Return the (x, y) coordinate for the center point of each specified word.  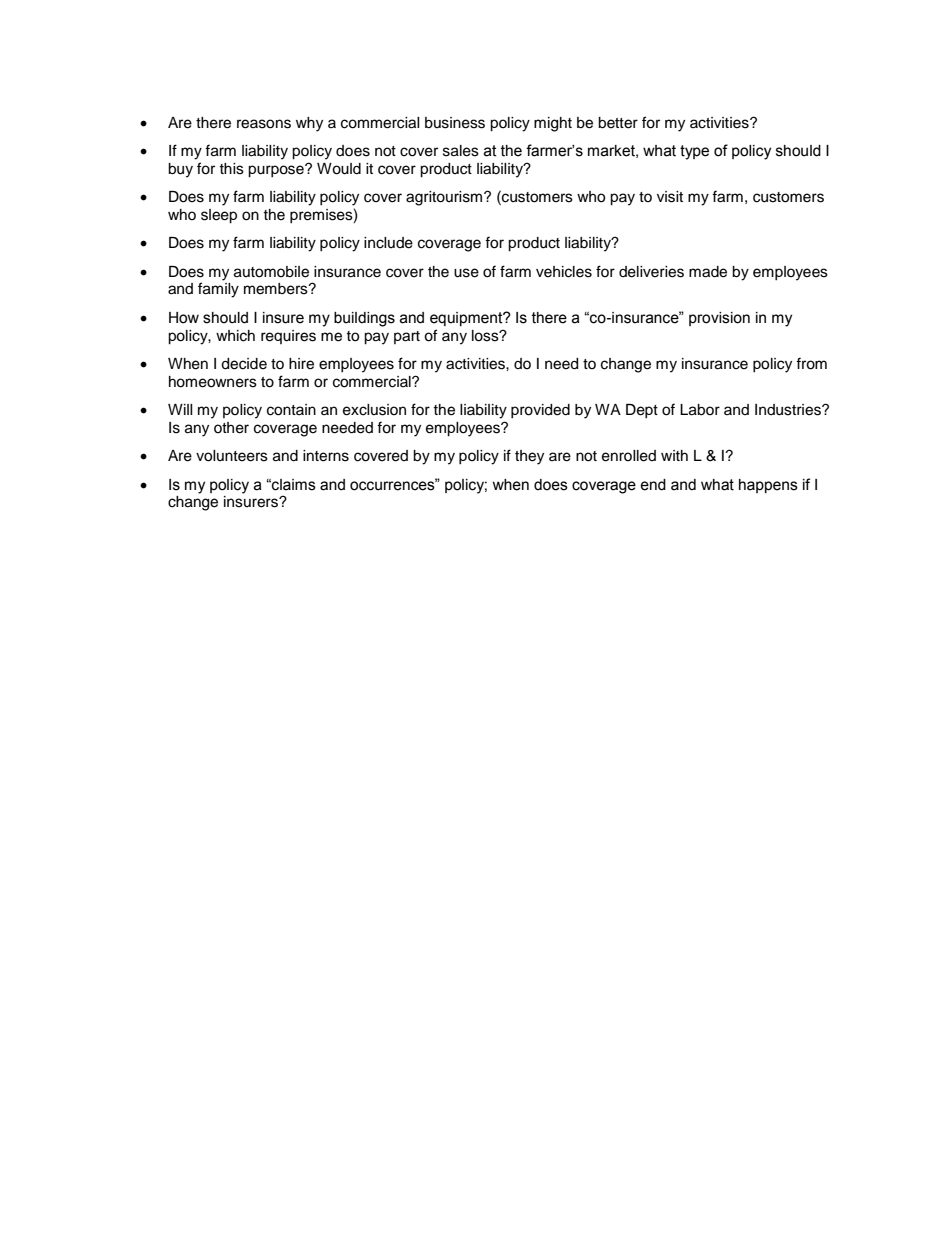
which (235, 336)
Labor (700, 410)
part (407, 337)
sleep (219, 216)
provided (540, 411)
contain (291, 410)
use (466, 273)
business (455, 123)
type (694, 152)
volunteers (232, 456)
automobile (271, 272)
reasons (264, 124)
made (708, 272)
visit (670, 197)
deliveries (651, 272)
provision (719, 319)
